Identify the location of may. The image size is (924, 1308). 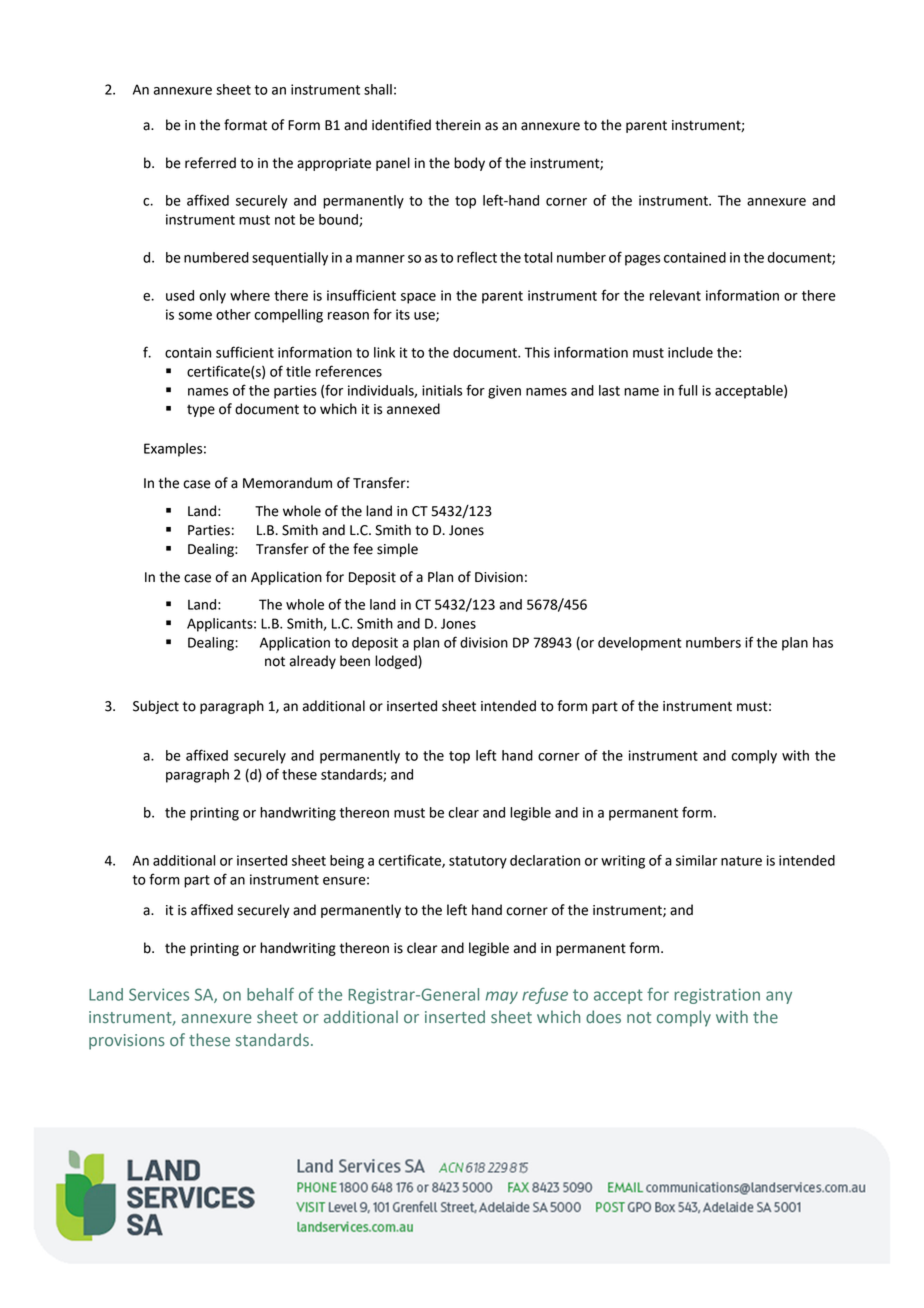
(501, 997).
